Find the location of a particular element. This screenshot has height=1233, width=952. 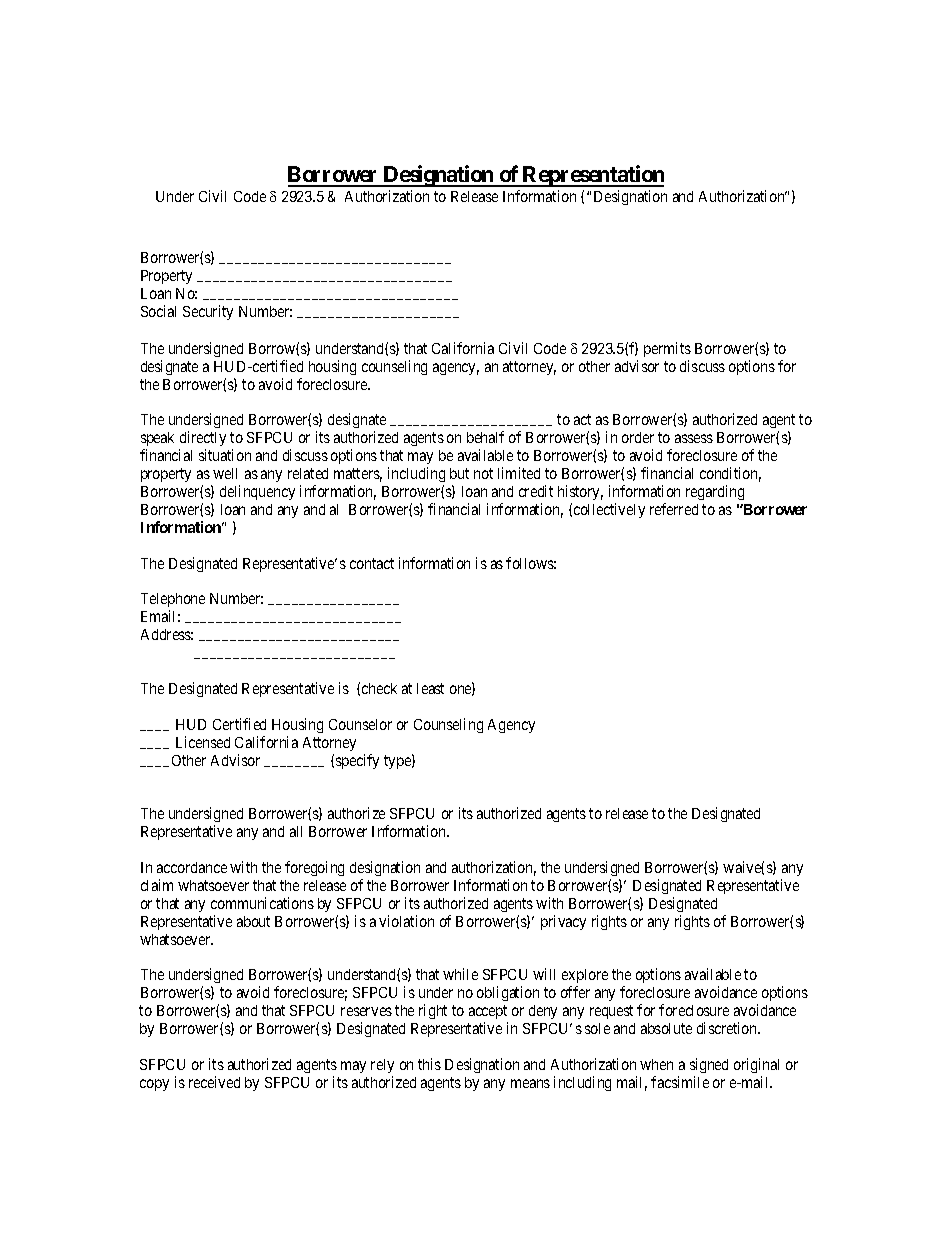

privacy is located at coordinates (563, 922).
